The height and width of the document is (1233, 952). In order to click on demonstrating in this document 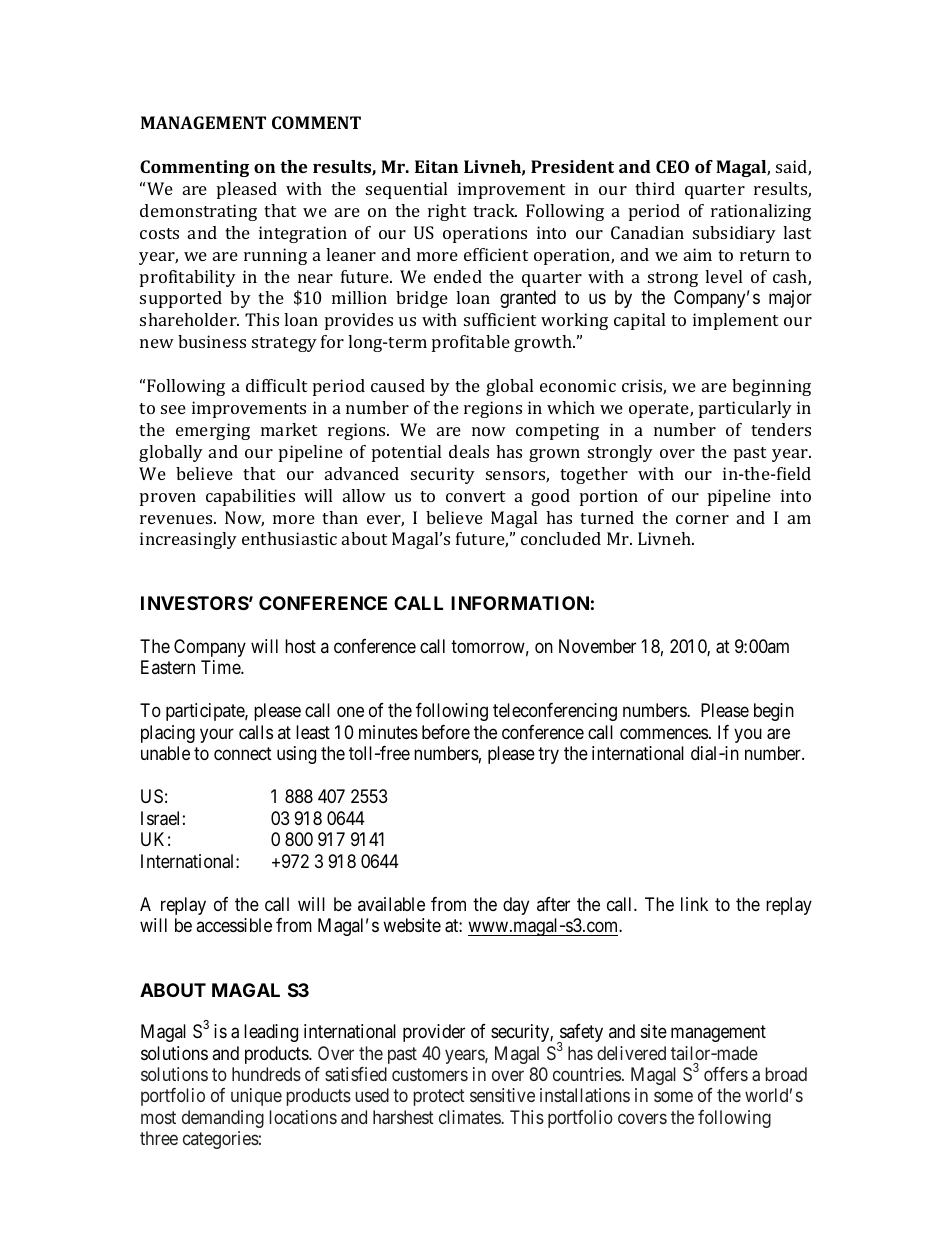, I will do `click(198, 212)`.
